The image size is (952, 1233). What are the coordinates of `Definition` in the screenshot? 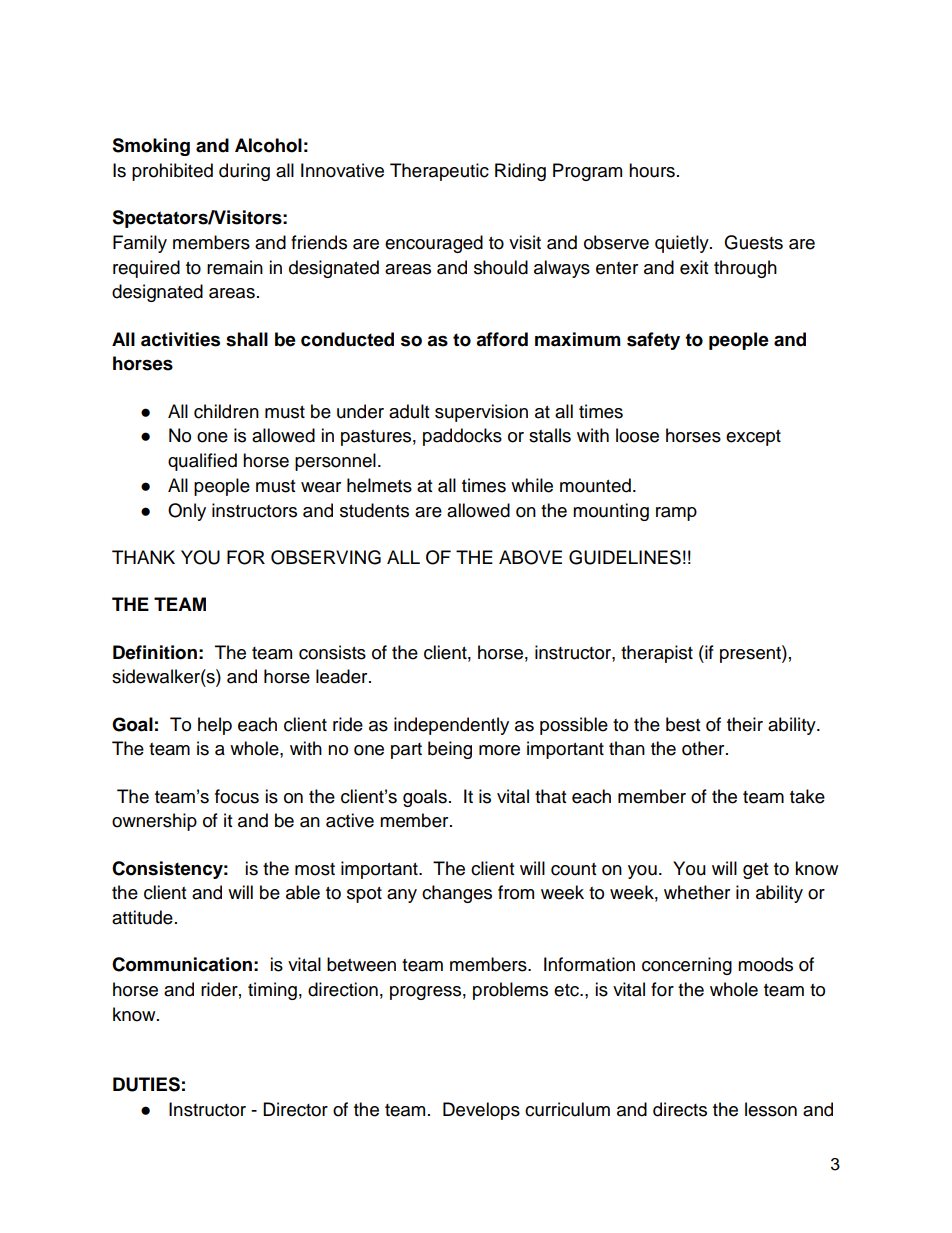 It's located at (155, 652).
